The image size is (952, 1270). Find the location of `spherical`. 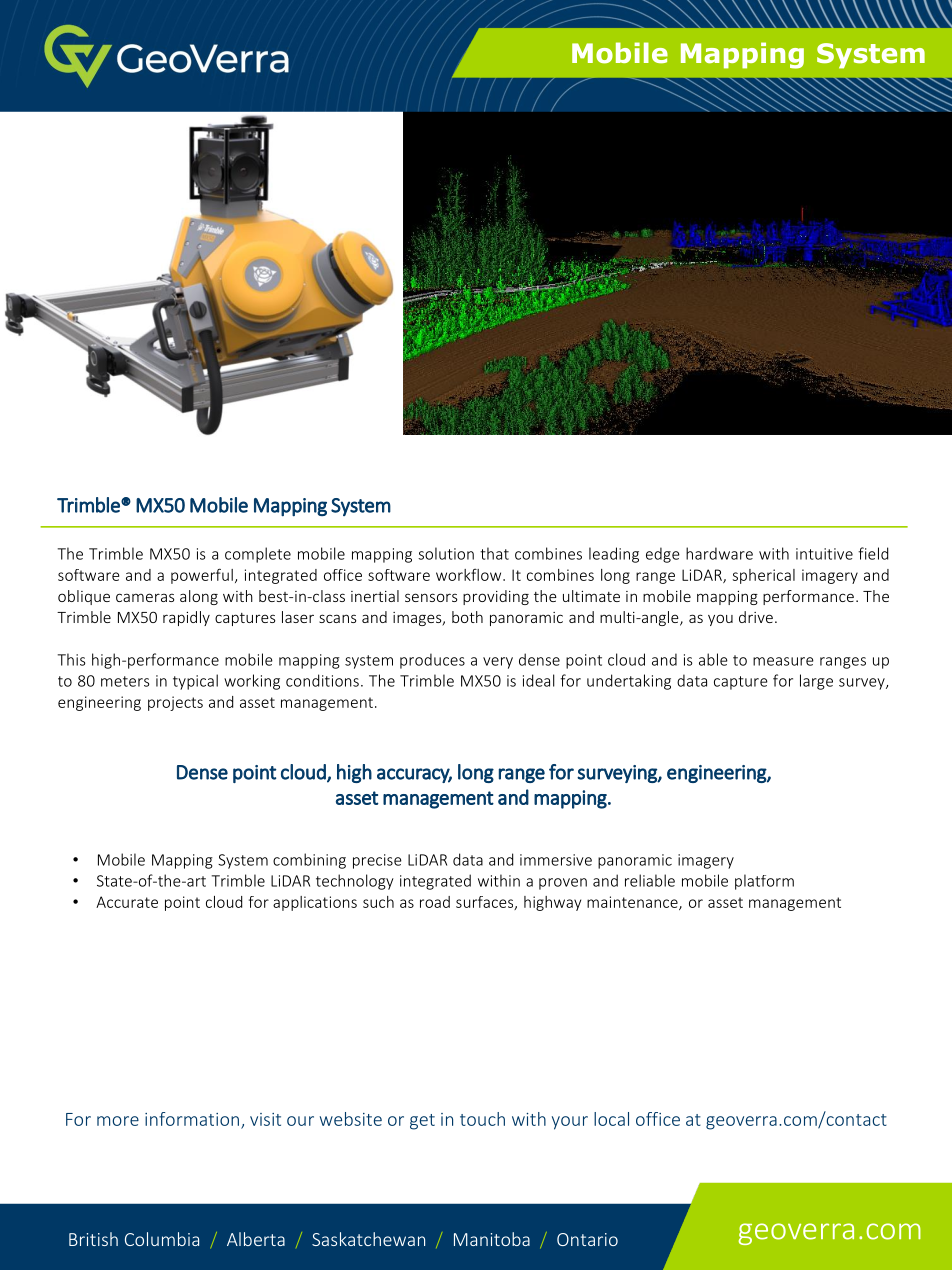

spherical is located at coordinates (764, 576).
